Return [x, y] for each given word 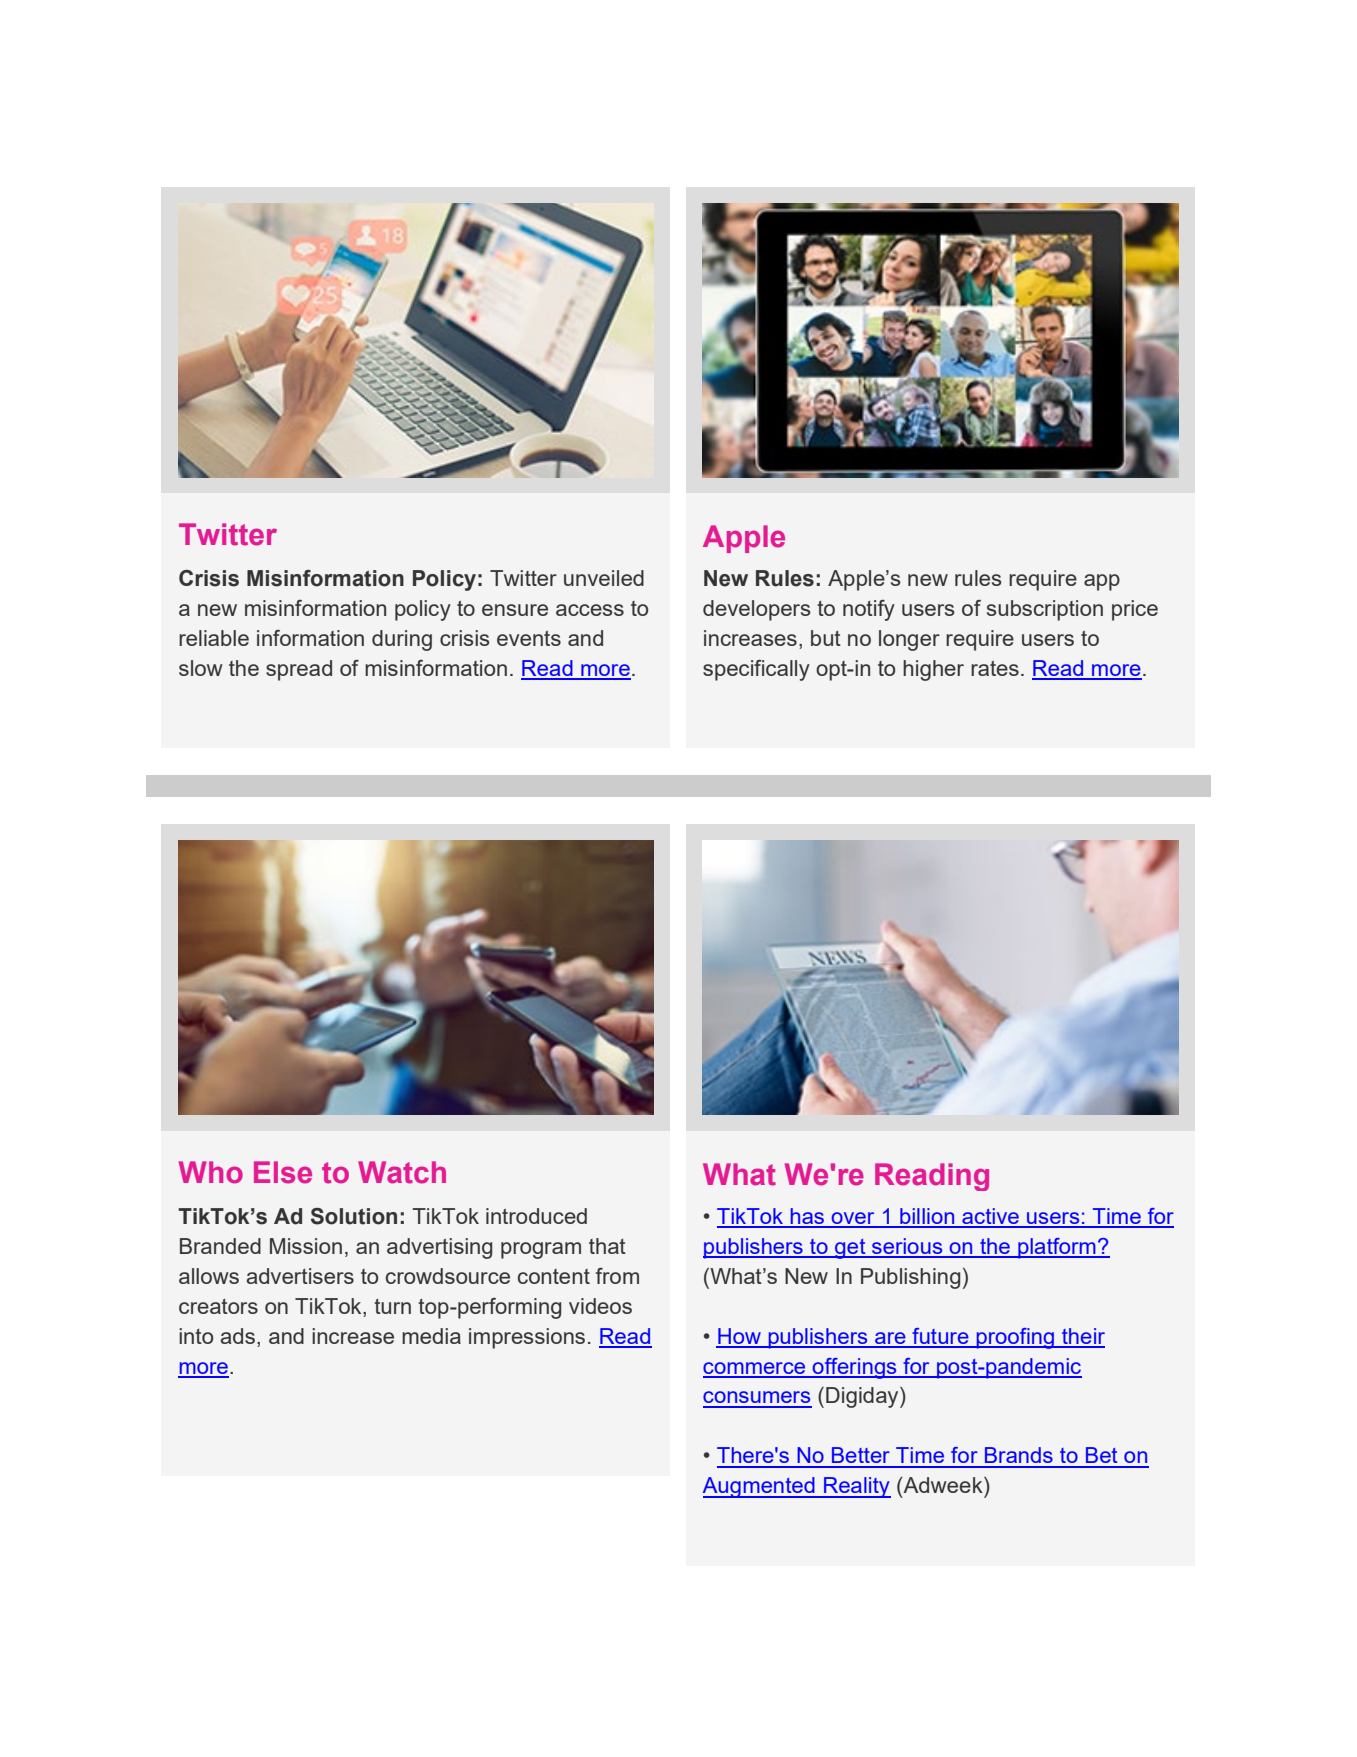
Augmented [760, 1487]
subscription [1045, 610]
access [590, 610]
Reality [856, 1487]
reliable [214, 638]
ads [237, 1336]
